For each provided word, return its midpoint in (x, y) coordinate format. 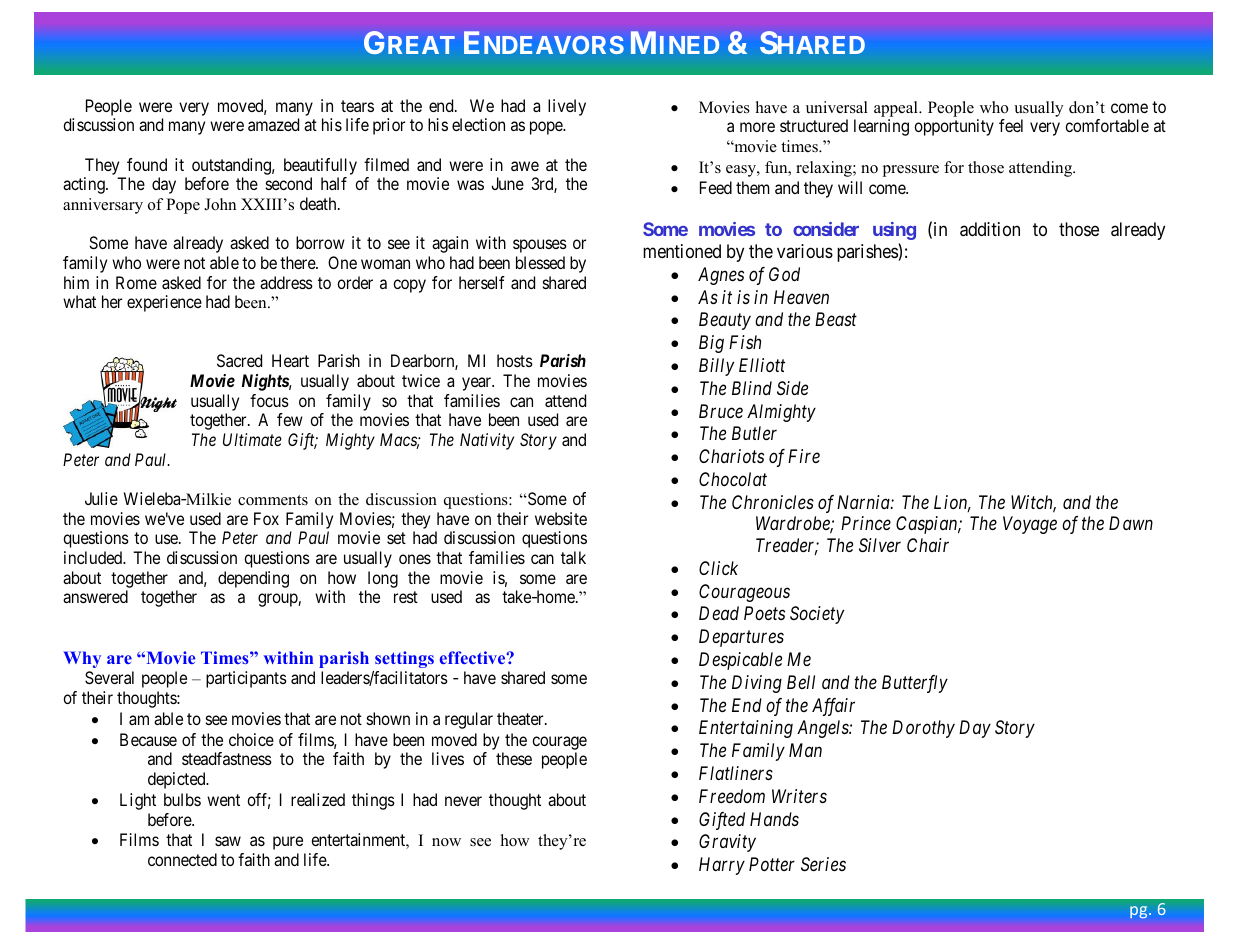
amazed (273, 124)
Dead (719, 613)
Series (823, 864)
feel (1011, 125)
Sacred (239, 360)
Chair (928, 545)
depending (253, 579)
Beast (836, 319)
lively (567, 107)
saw (228, 841)
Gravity (727, 843)
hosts (515, 360)
